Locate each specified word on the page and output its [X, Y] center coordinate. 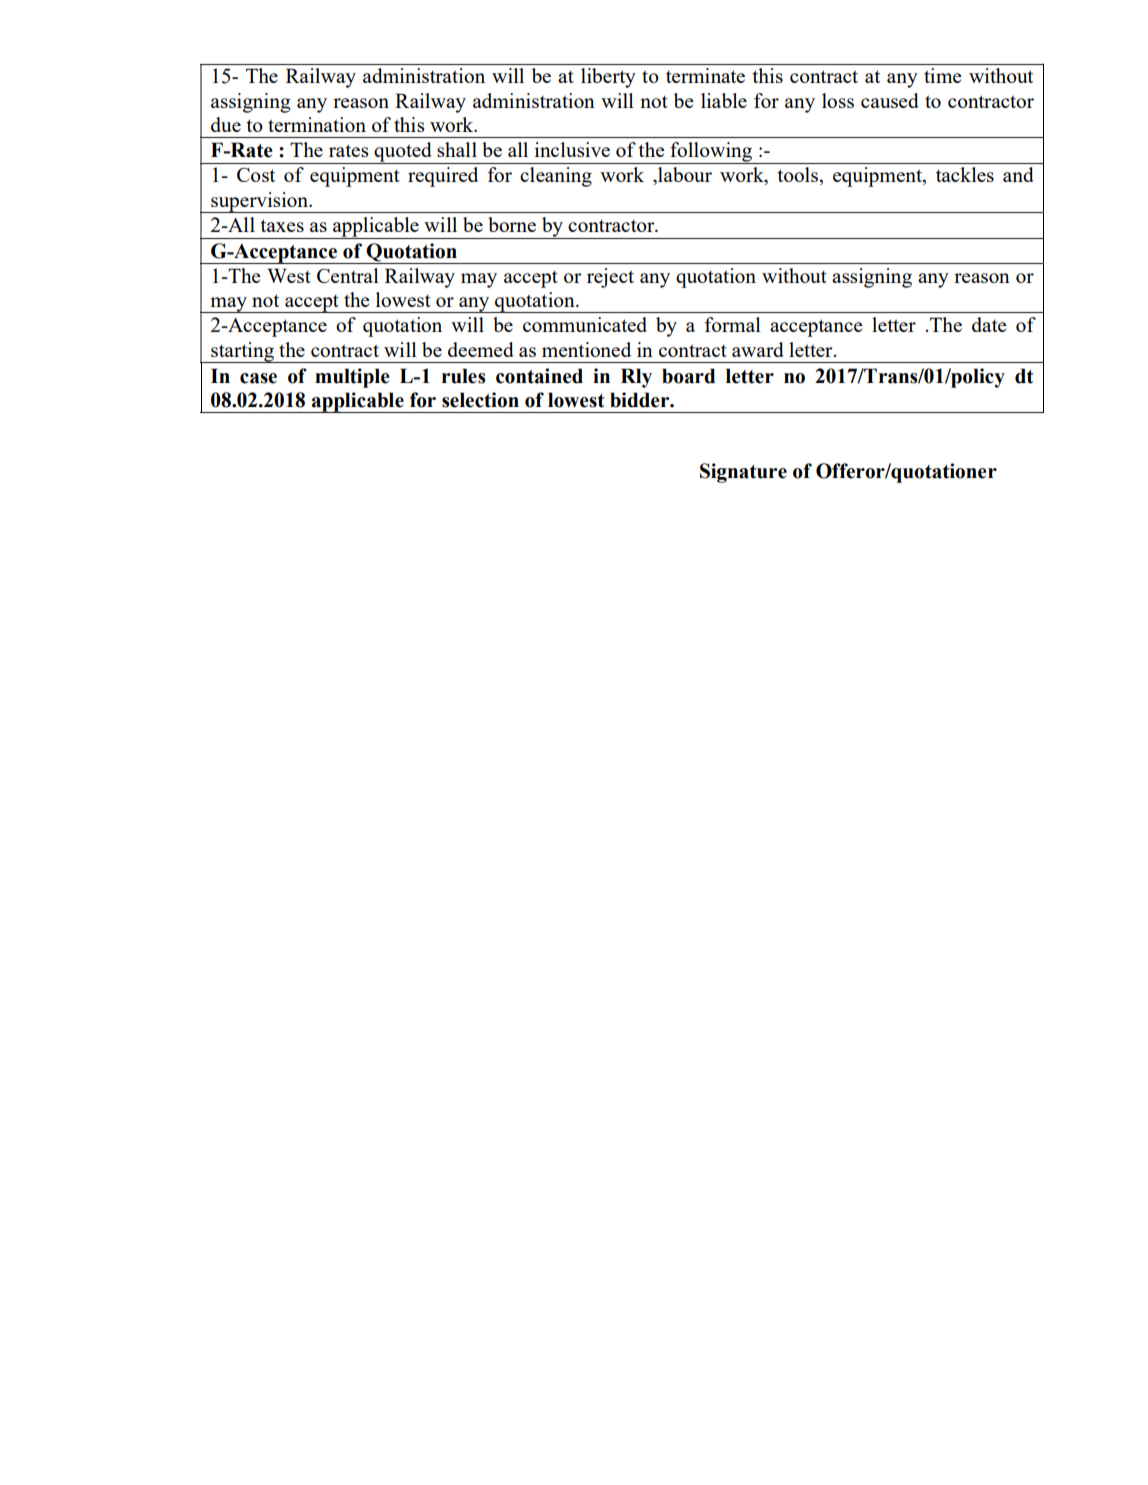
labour [684, 175]
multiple [352, 378]
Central [348, 275]
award [758, 349]
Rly [636, 378]
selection [480, 400]
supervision [259, 202]
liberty [608, 78]
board [688, 376]
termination [317, 124]
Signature [743, 473]
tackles [965, 174]
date [989, 324]
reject [610, 278]
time [943, 75]
